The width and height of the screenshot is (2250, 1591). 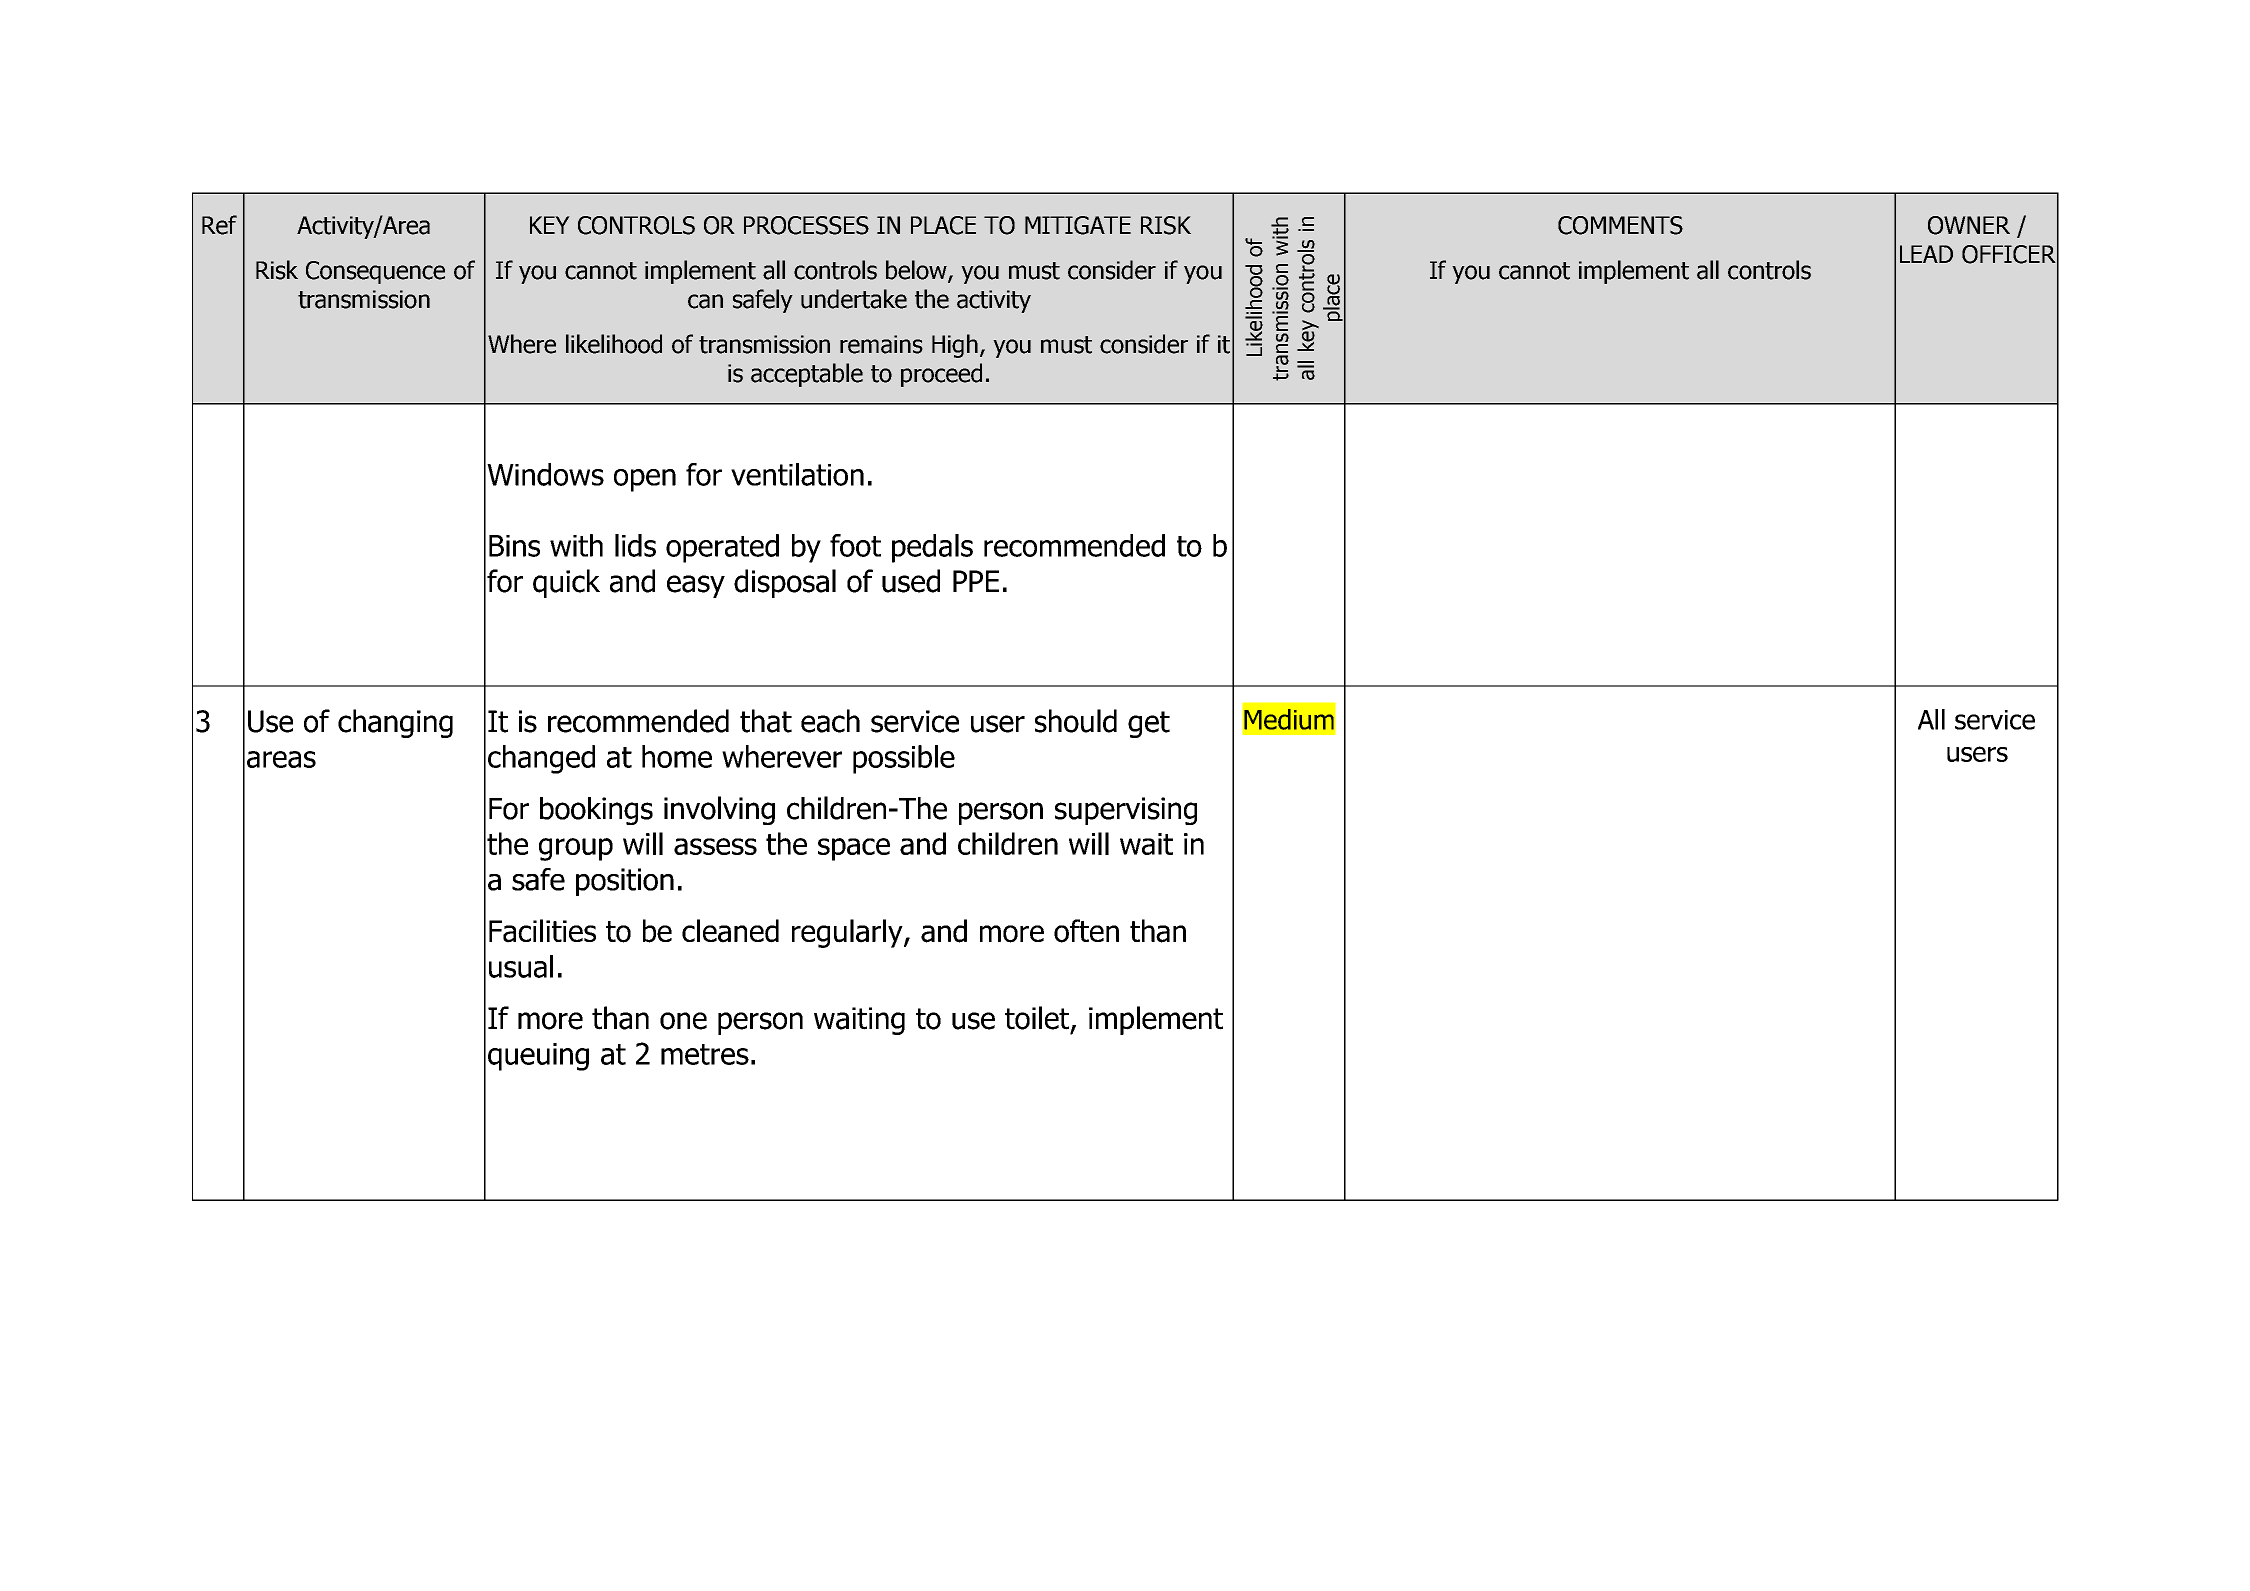 What do you see at coordinates (932, 548) in the screenshot?
I see `pedals` at bounding box center [932, 548].
